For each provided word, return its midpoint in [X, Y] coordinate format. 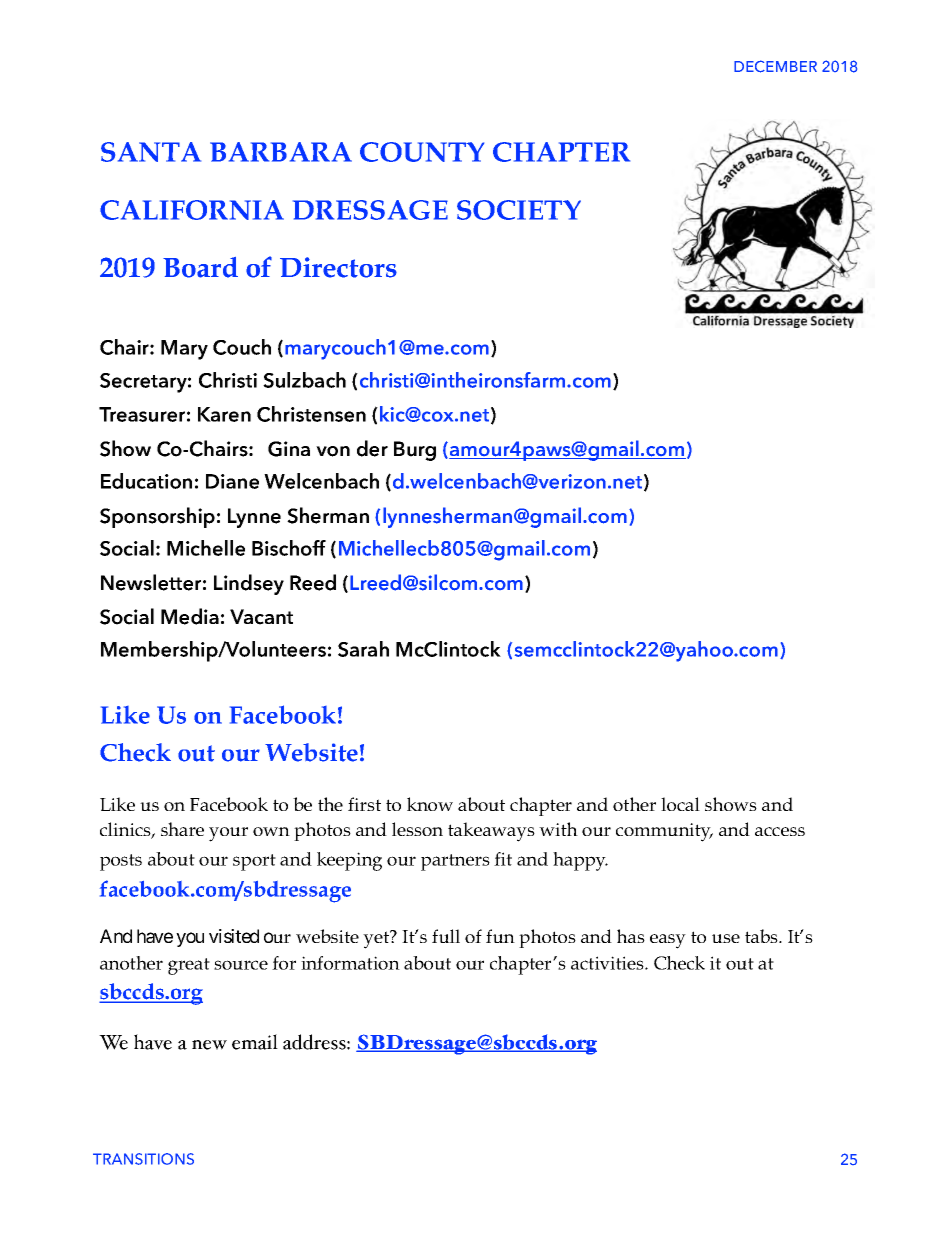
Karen [224, 414]
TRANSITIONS [143, 1159]
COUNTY [422, 152]
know [430, 804]
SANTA [151, 152]
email [255, 1042]
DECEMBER [775, 66]
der [372, 448]
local [680, 804]
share [182, 829]
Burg [415, 451]
